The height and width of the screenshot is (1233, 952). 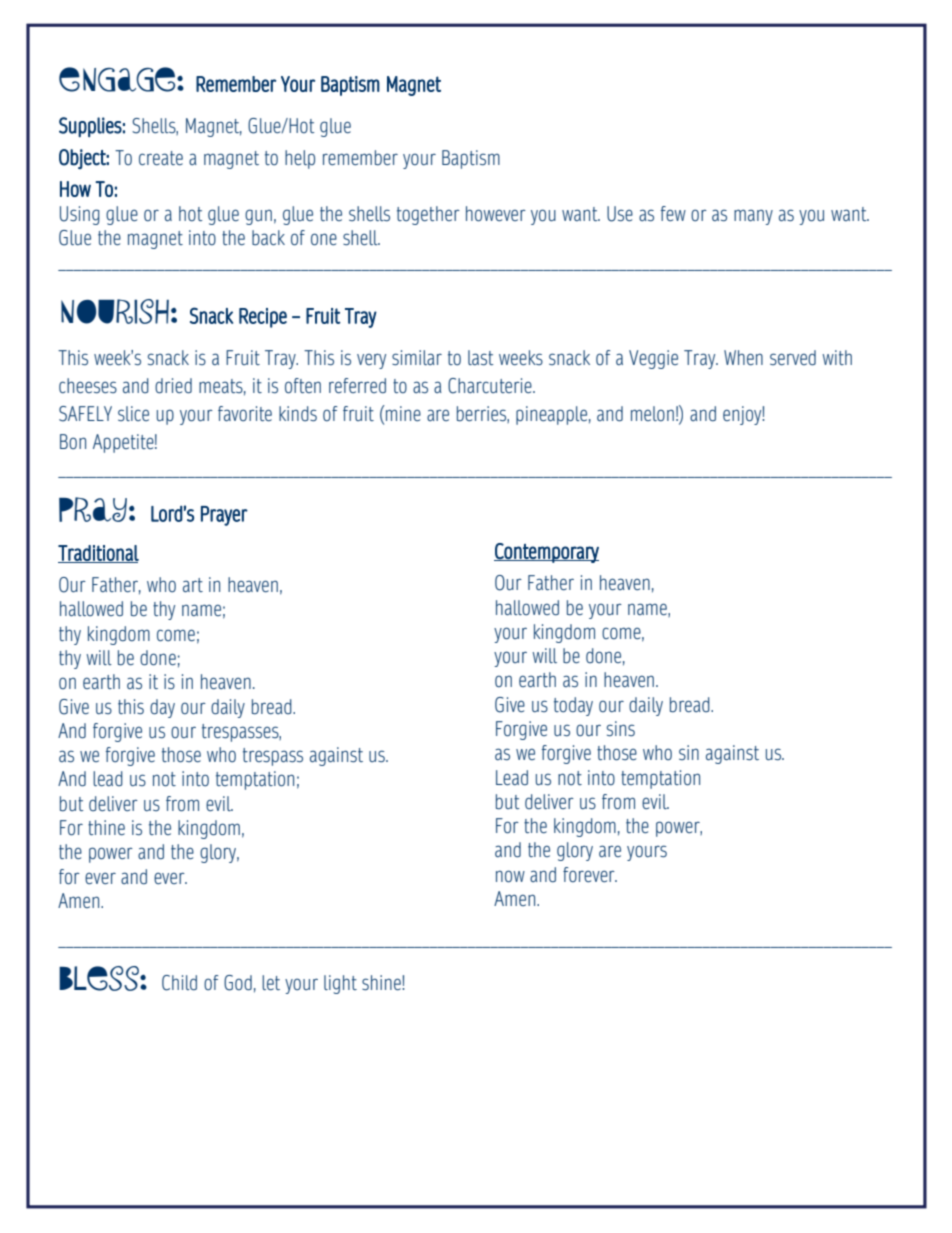 I want to click on many, so click(x=753, y=217).
